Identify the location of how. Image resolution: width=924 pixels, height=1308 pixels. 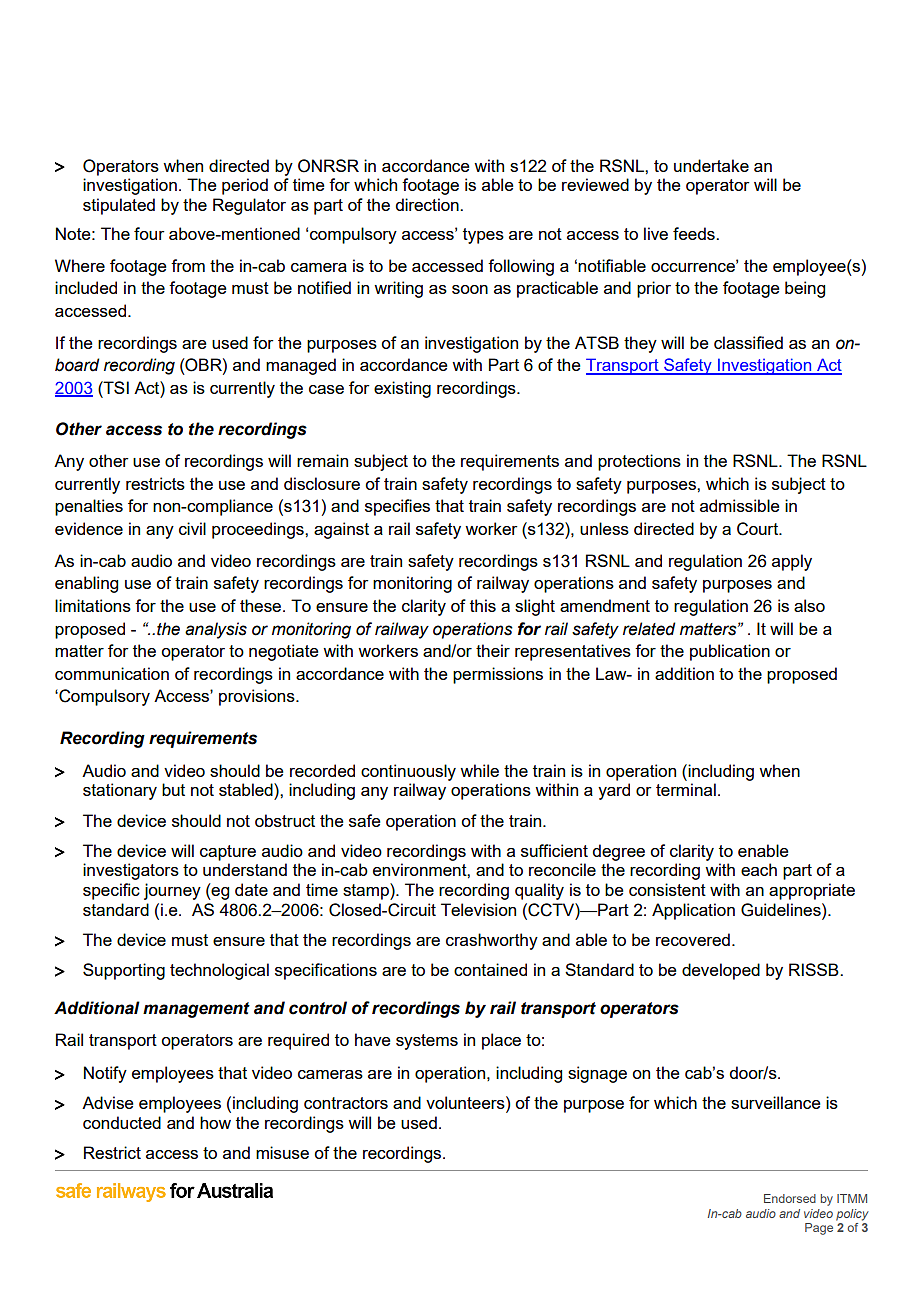
(215, 1122).
